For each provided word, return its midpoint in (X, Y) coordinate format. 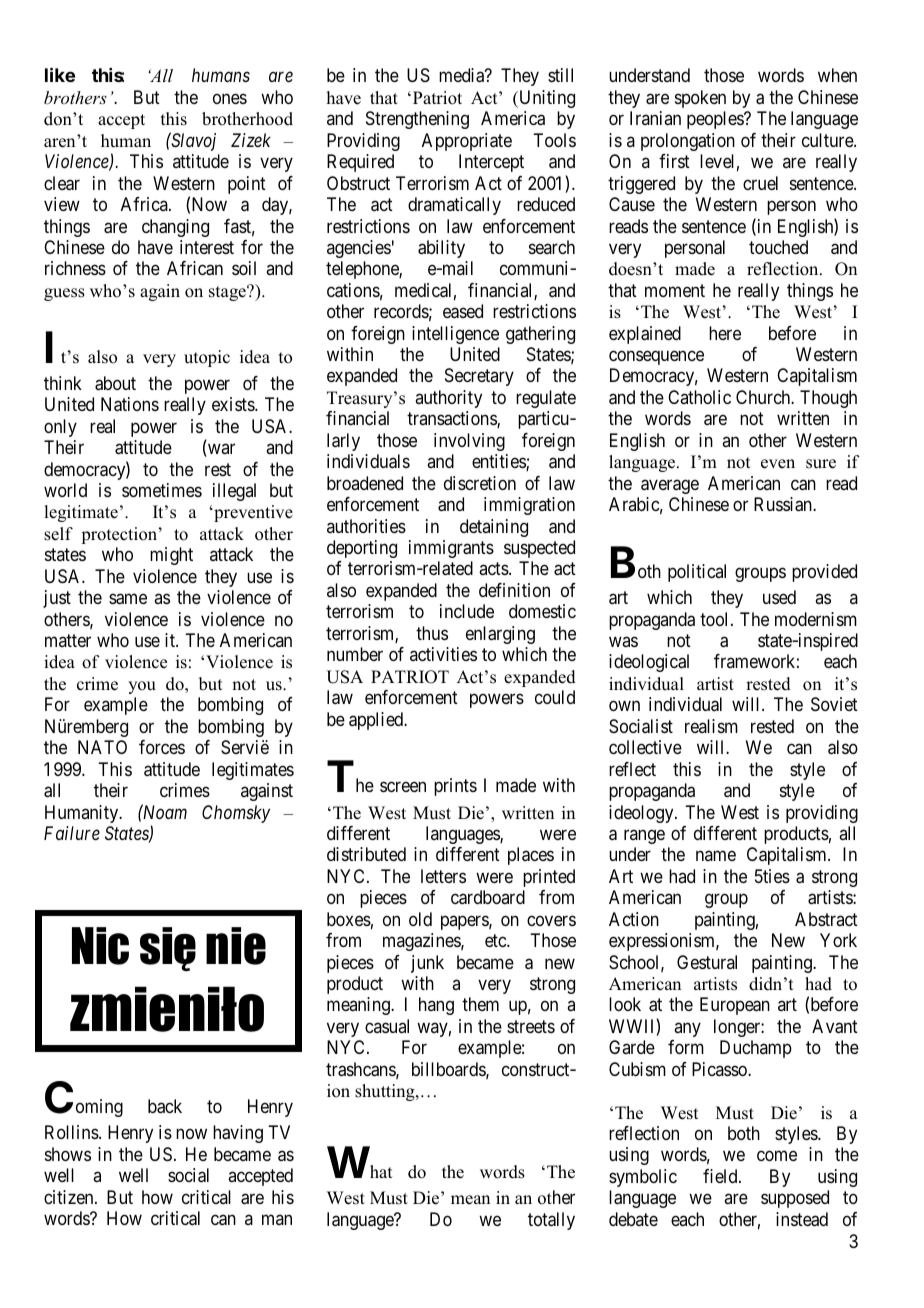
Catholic (699, 397)
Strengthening (417, 120)
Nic (100, 946)
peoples (716, 120)
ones (230, 98)
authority (448, 399)
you (142, 687)
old (420, 919)
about (115, 383)
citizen (70, 1197)
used (779, 597)
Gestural (707, 962)
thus (432, 633)
